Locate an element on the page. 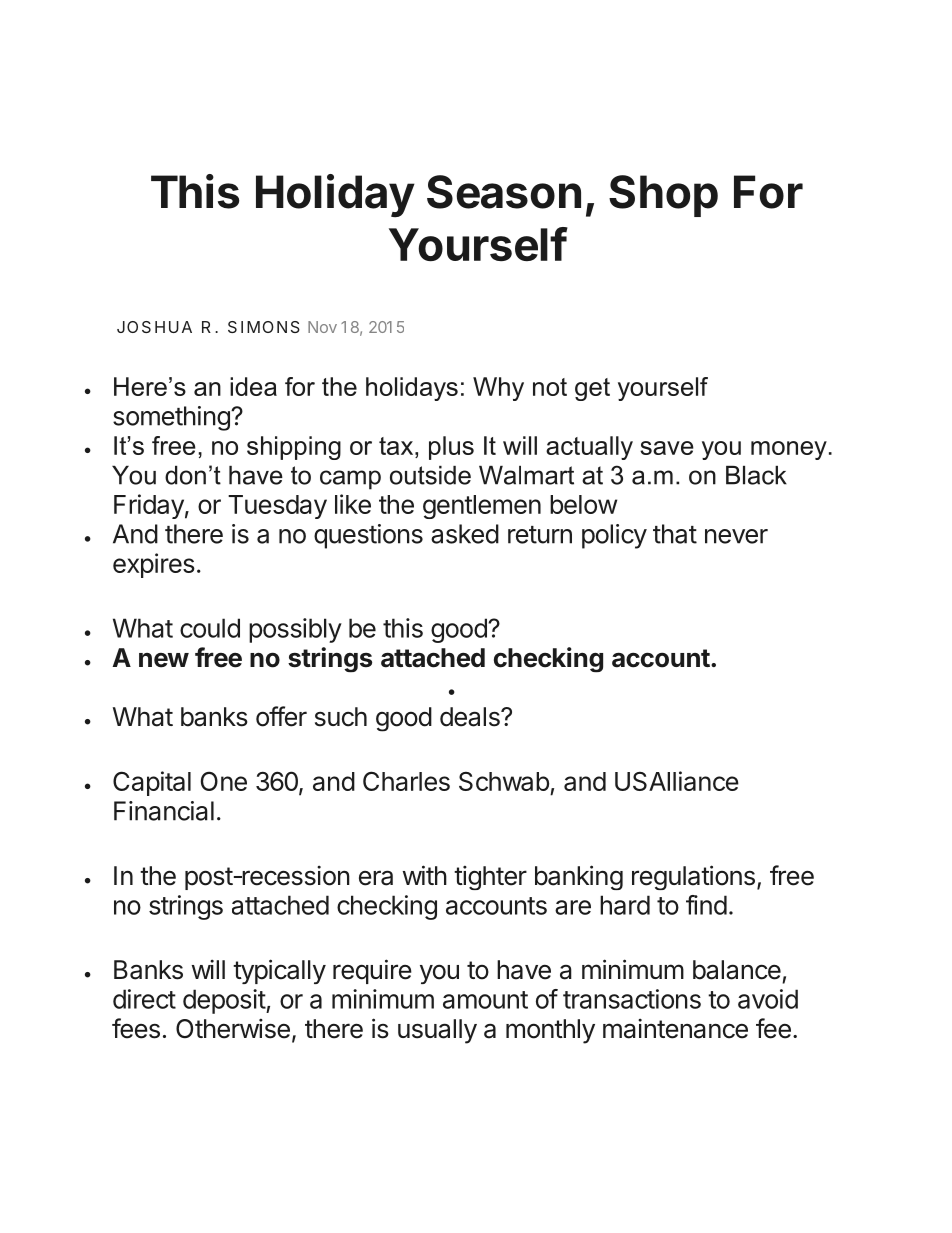 This page has height=1233, width=952. something is located at coordinates (172, 418).
